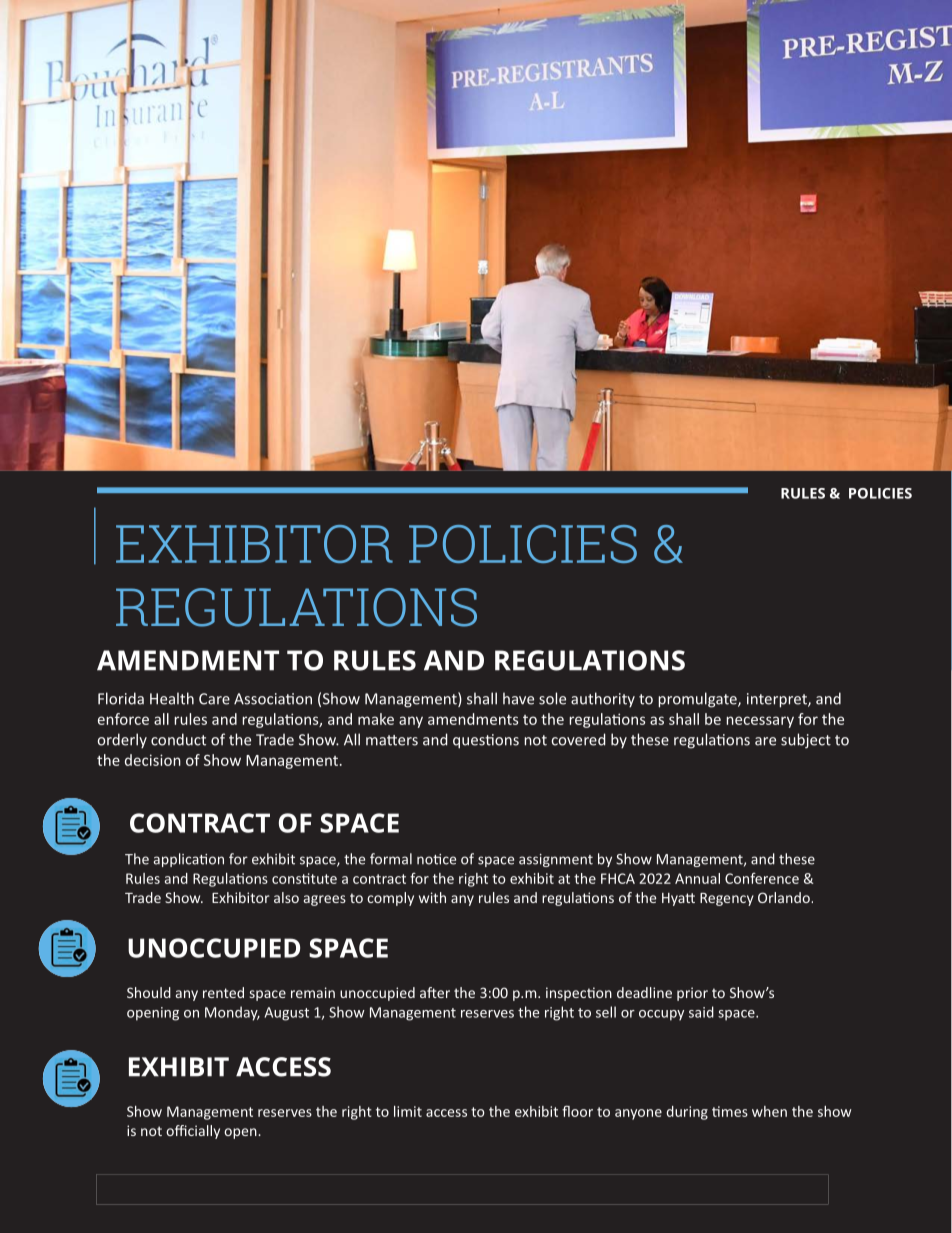 The width and height of the screenshot is (952, 1233). What do you see at coordinates (727, 899) in the screenshot?
I see `Regency` at bounding box center [727, 899].
